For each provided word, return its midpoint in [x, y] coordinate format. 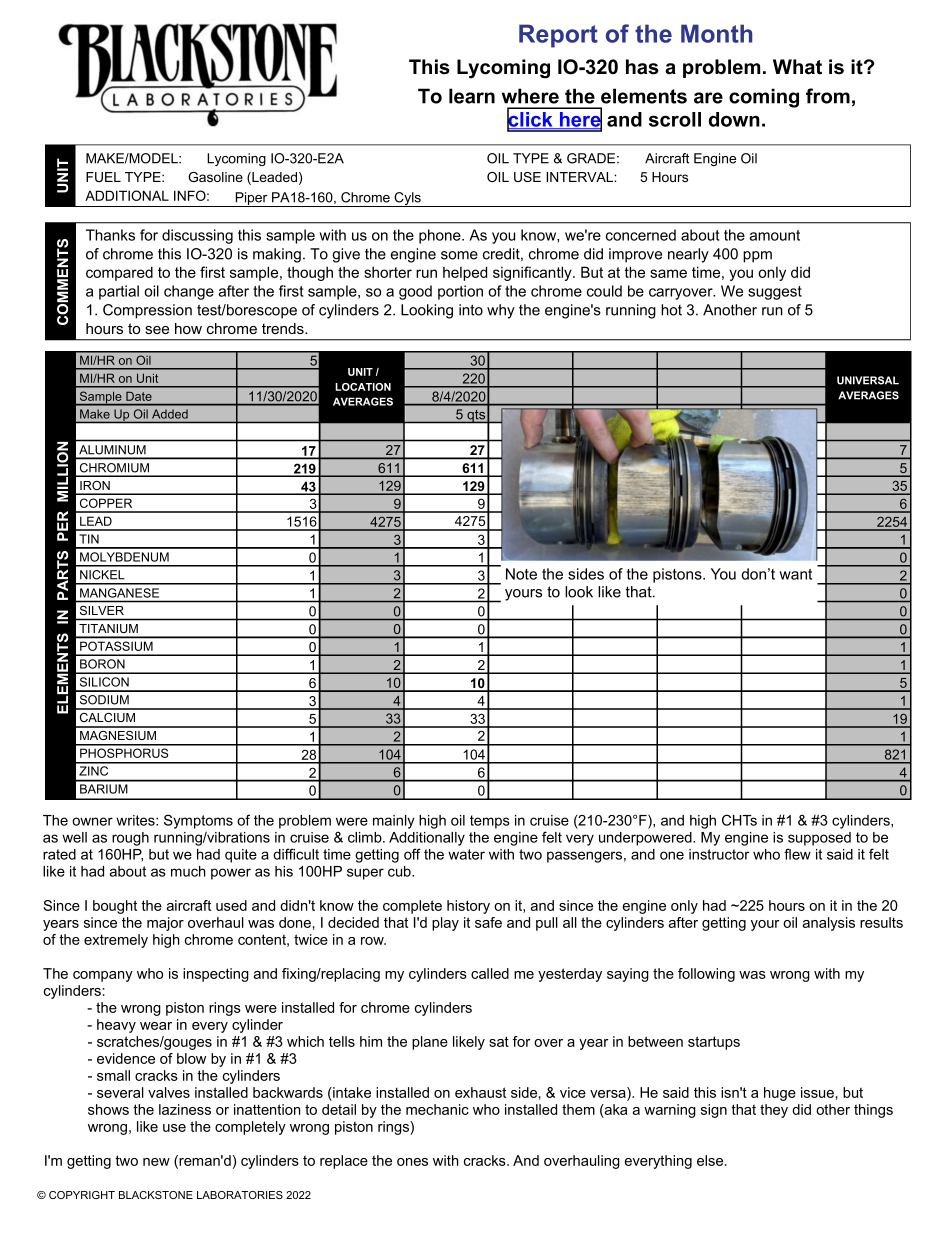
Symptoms [198, 821]
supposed [819, 839]
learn [472, 96]
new [156, 1162]
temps [490, 822]
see [157, 330]
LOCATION [363, 387]
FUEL [103, 177]
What [797, 67]
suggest [775, 293]
